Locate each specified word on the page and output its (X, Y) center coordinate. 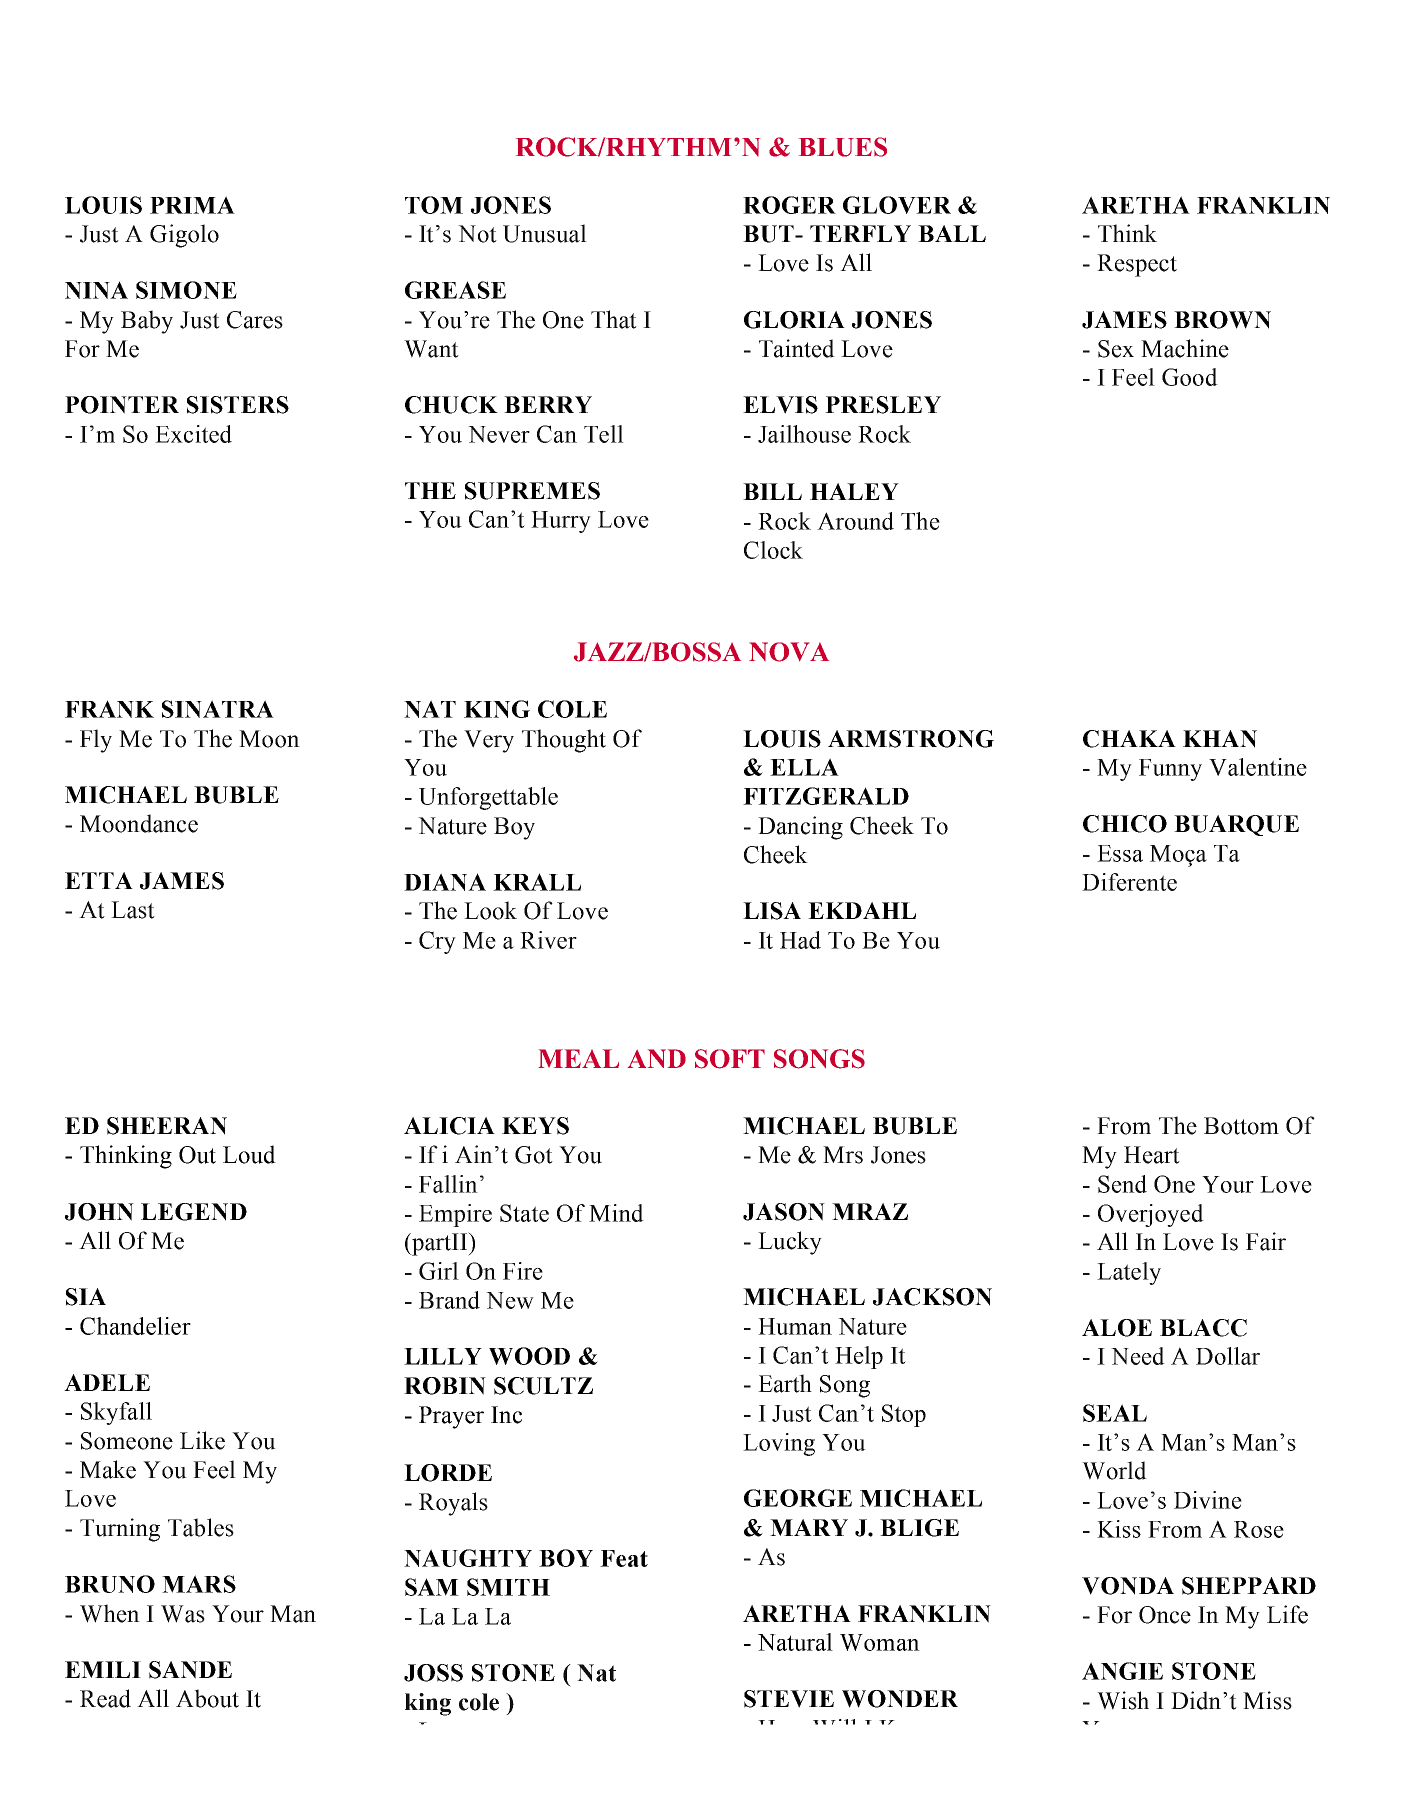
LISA (772, 911)
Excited (193, 434)
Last (133, 910)
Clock (773, 550)
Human (795, 1326)
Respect (1137, 265)
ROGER (789, 205)
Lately (1129, 1273)
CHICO (1125, 824)
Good (1190, 377)
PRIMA (192, 205)
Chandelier (135, 1326)
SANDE (190, 1670)
